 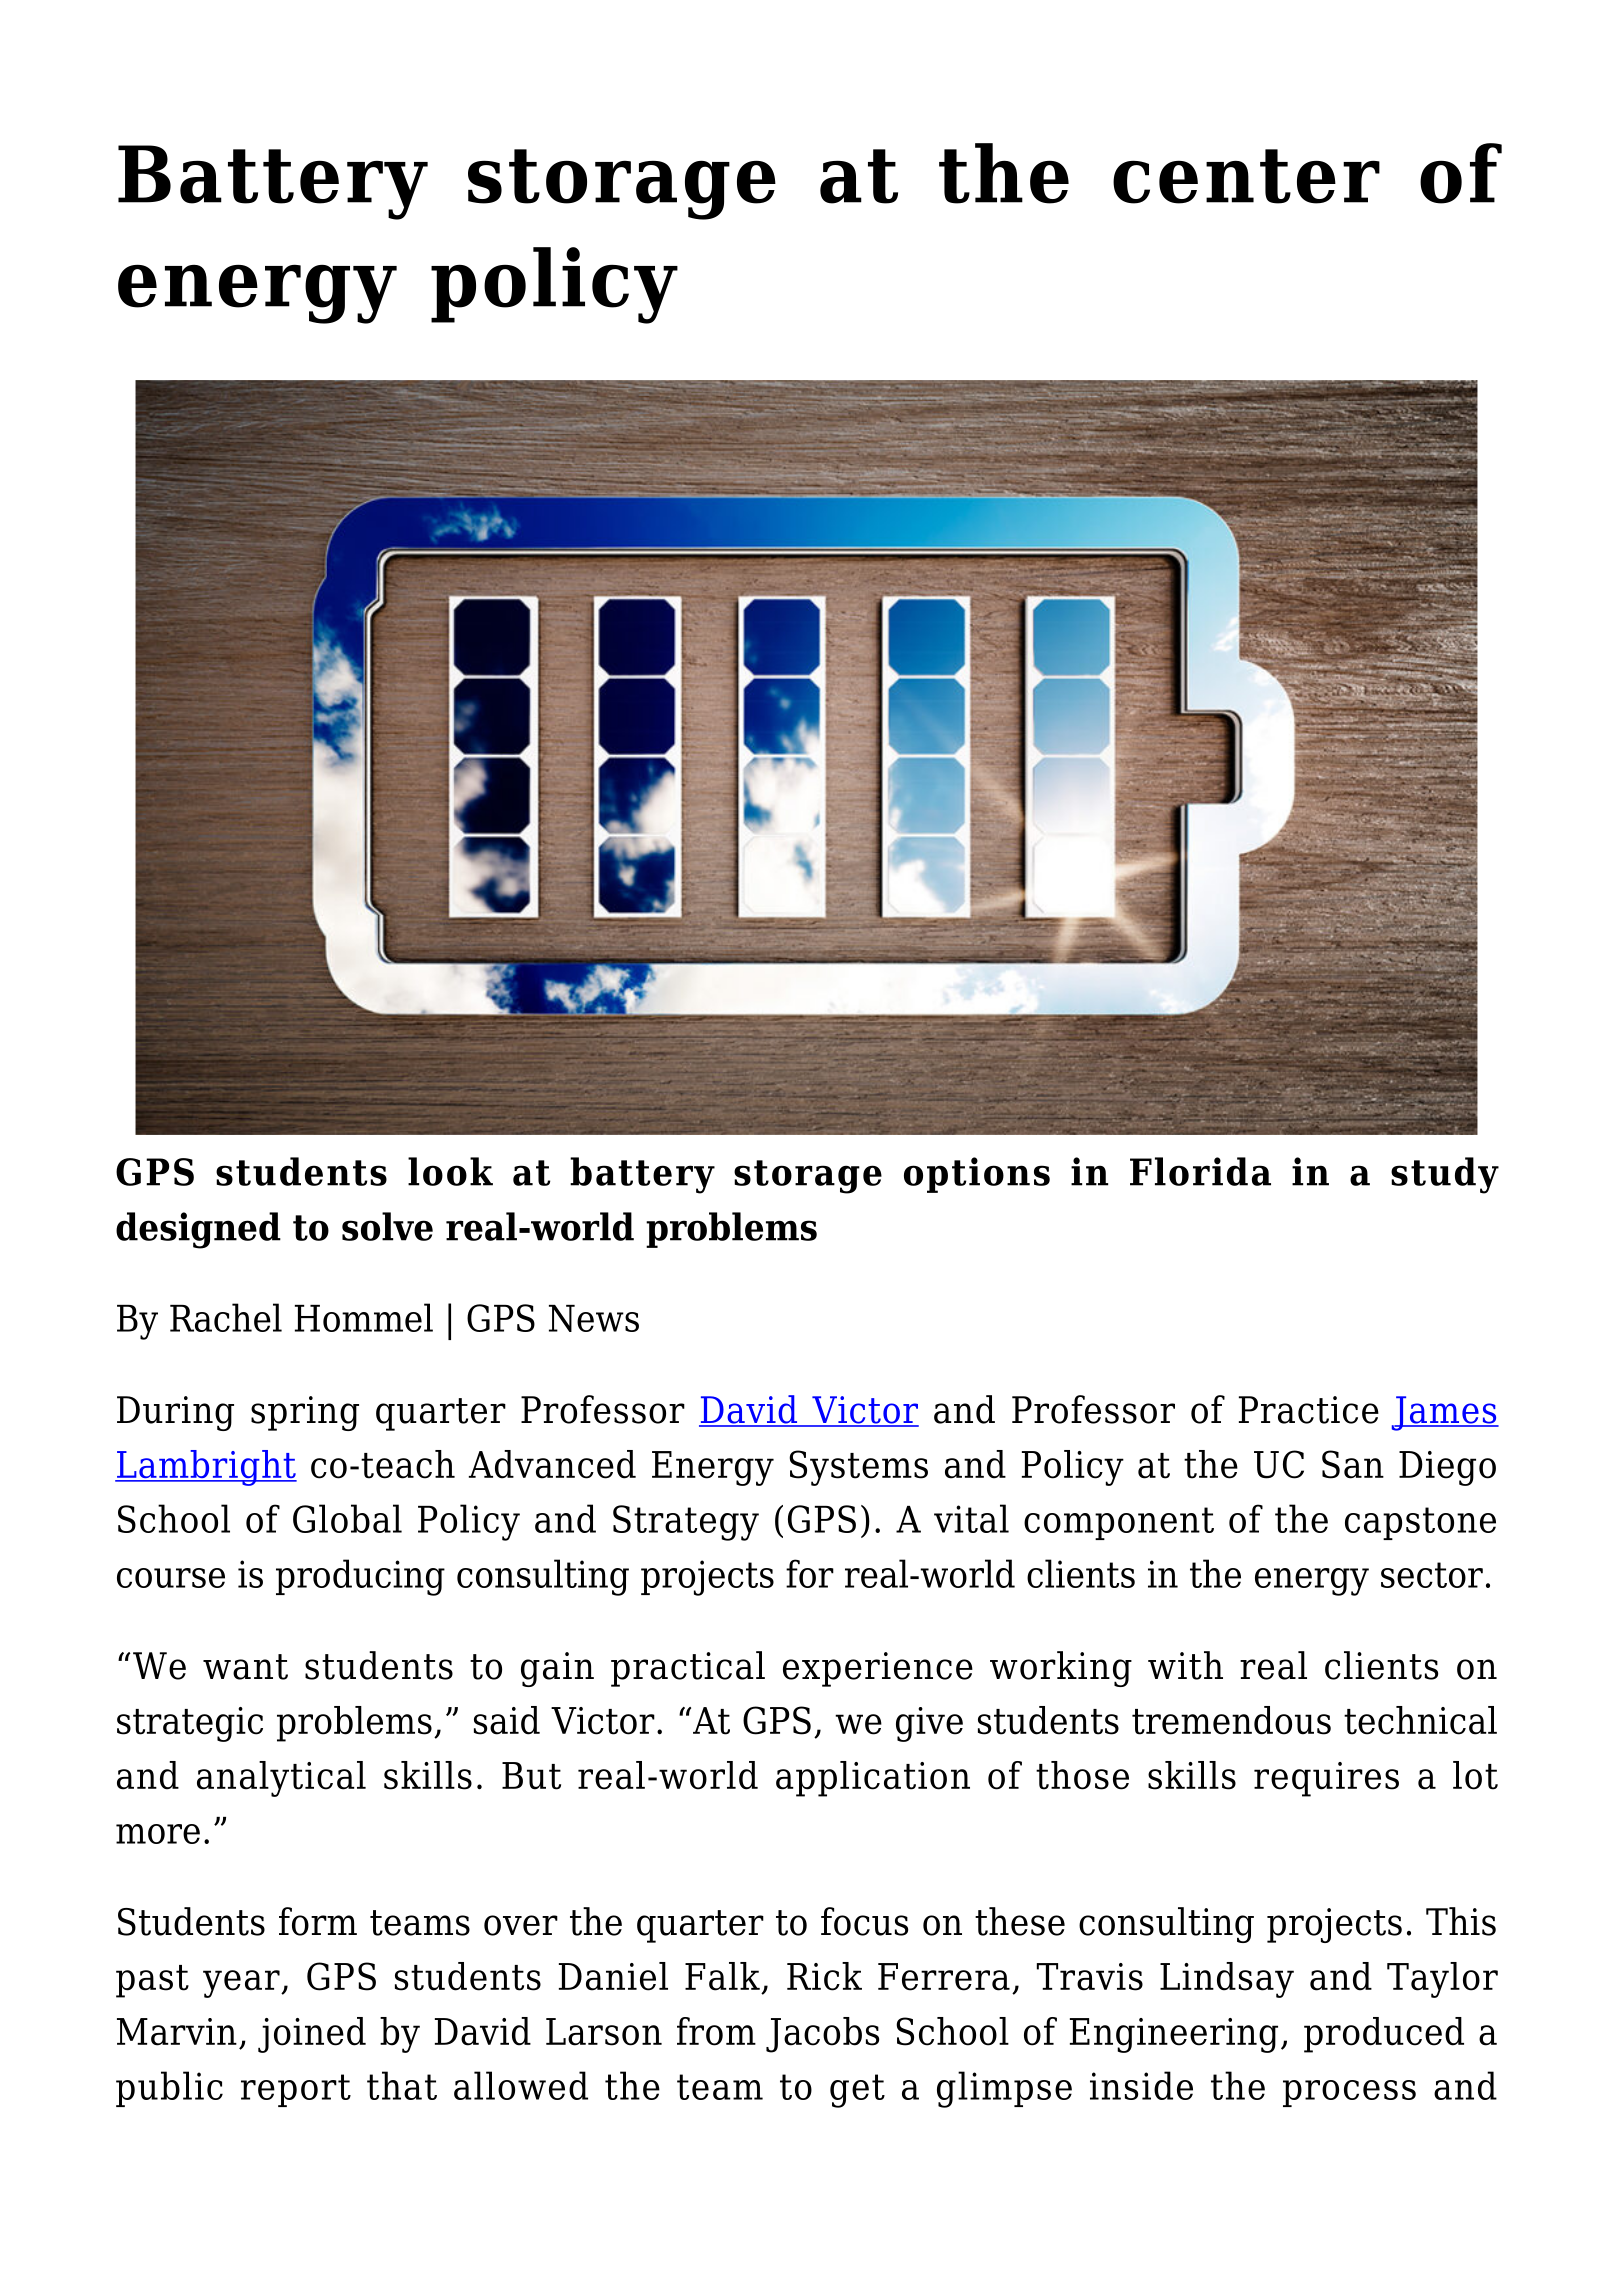 What do you see at coordinates (387, 1226) in the document?
I see `solve` at bounding box center [387, 1226].
